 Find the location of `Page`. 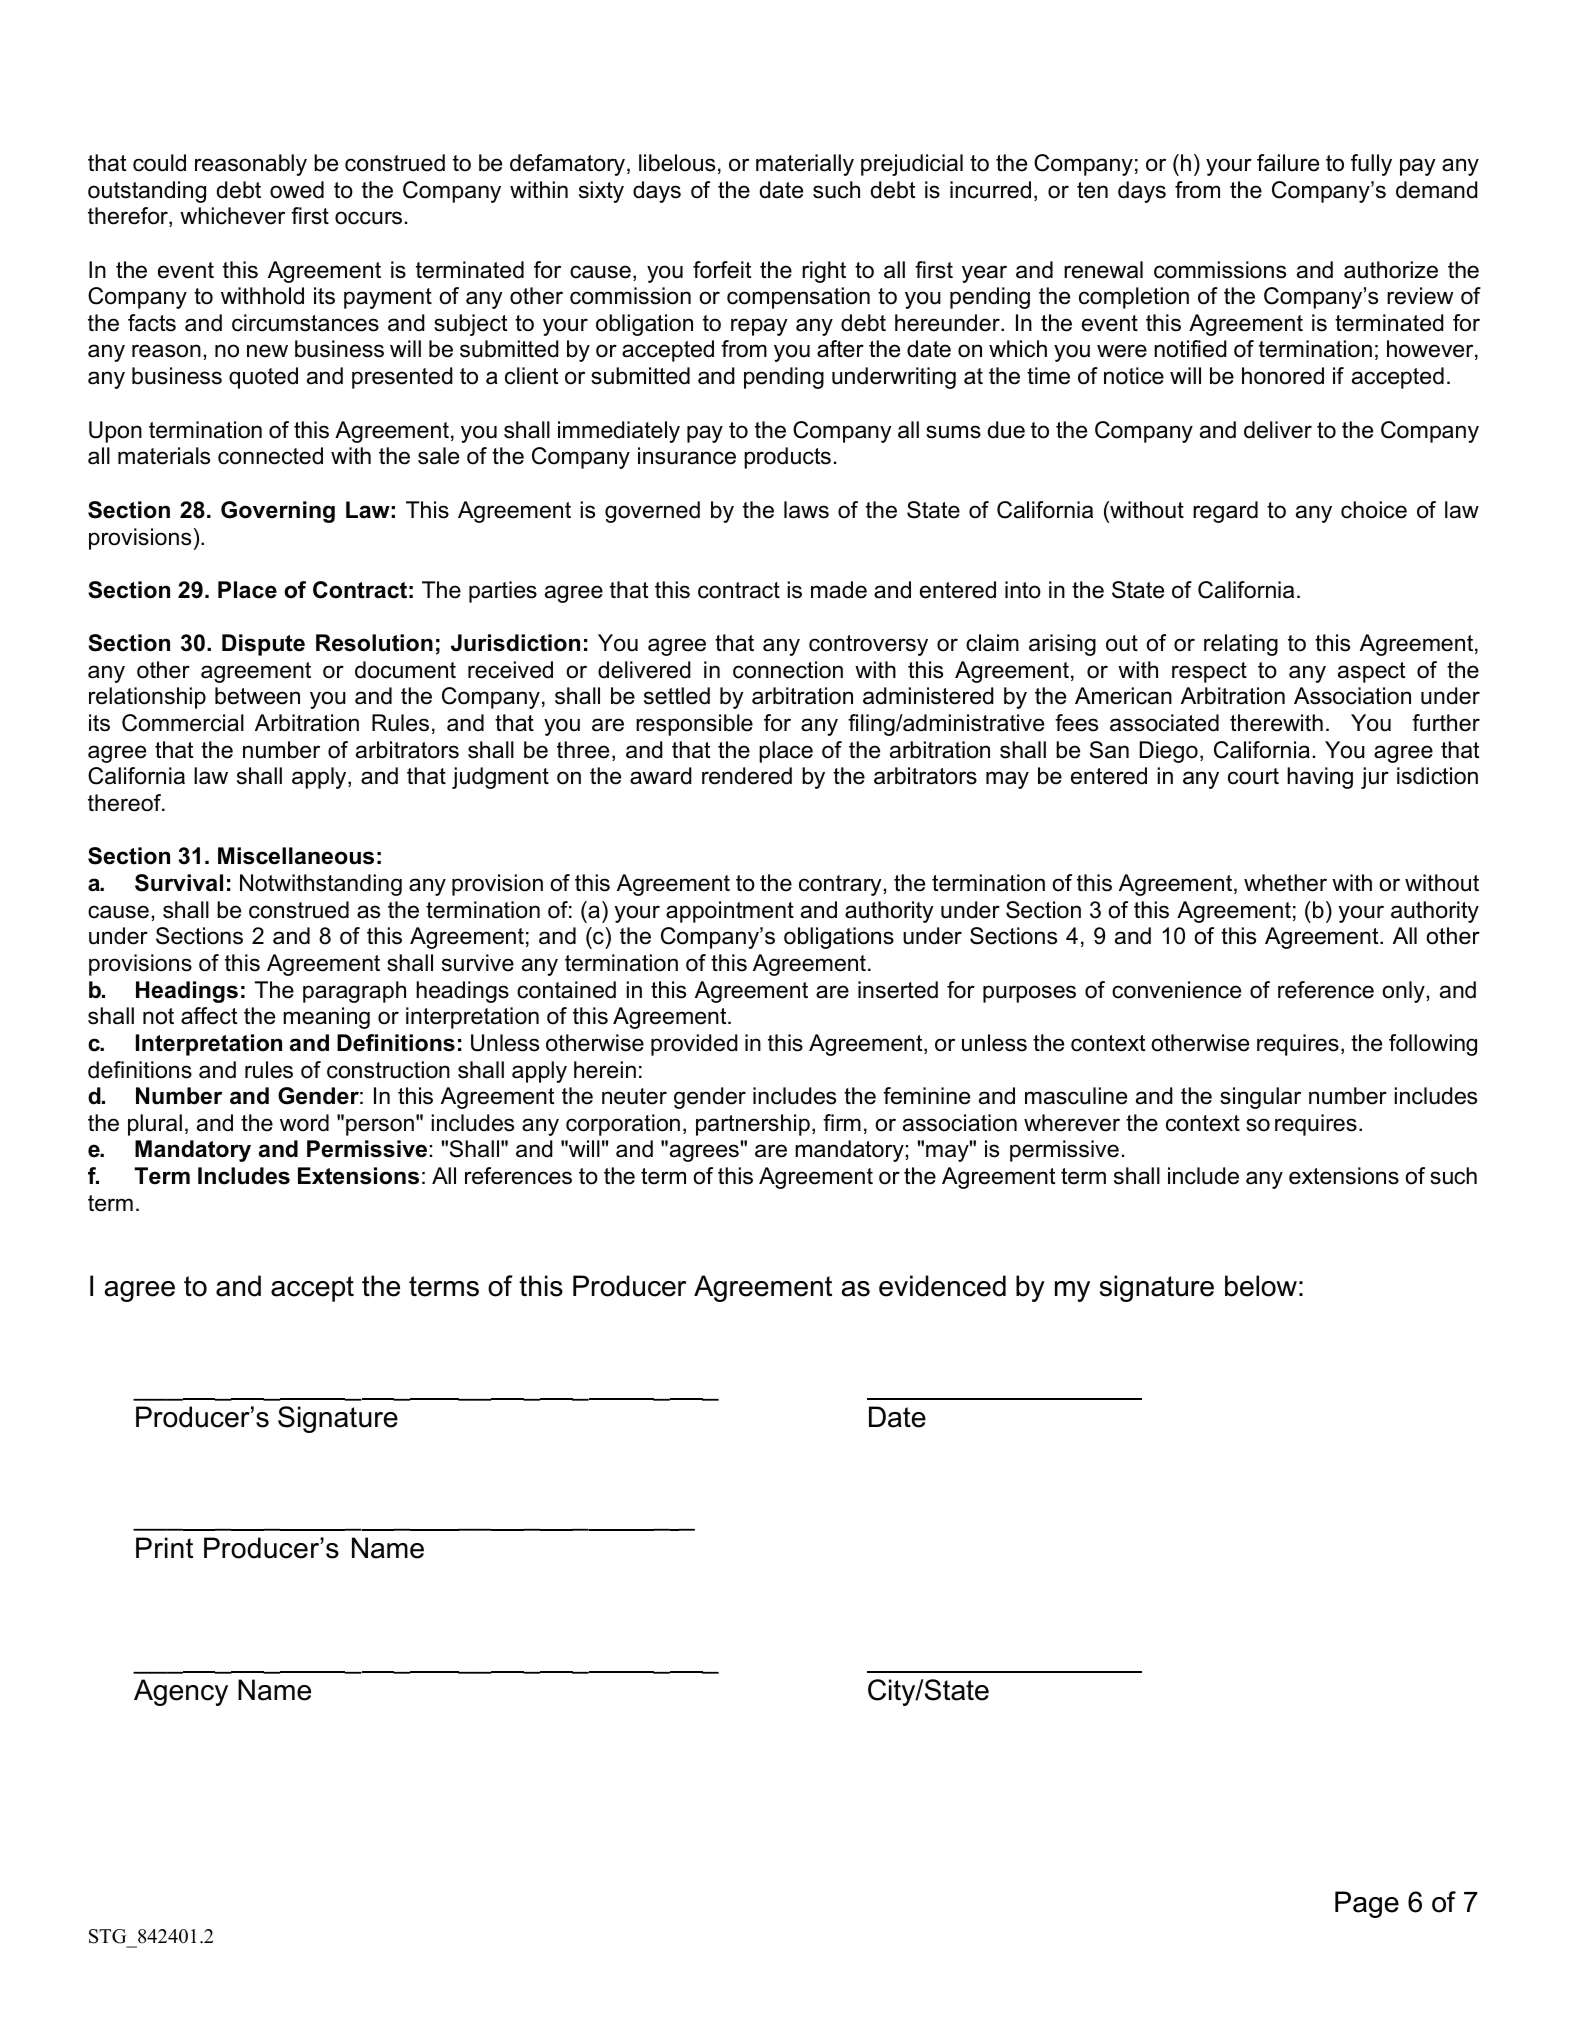

Page is located at coordinates (1367, 1904).
